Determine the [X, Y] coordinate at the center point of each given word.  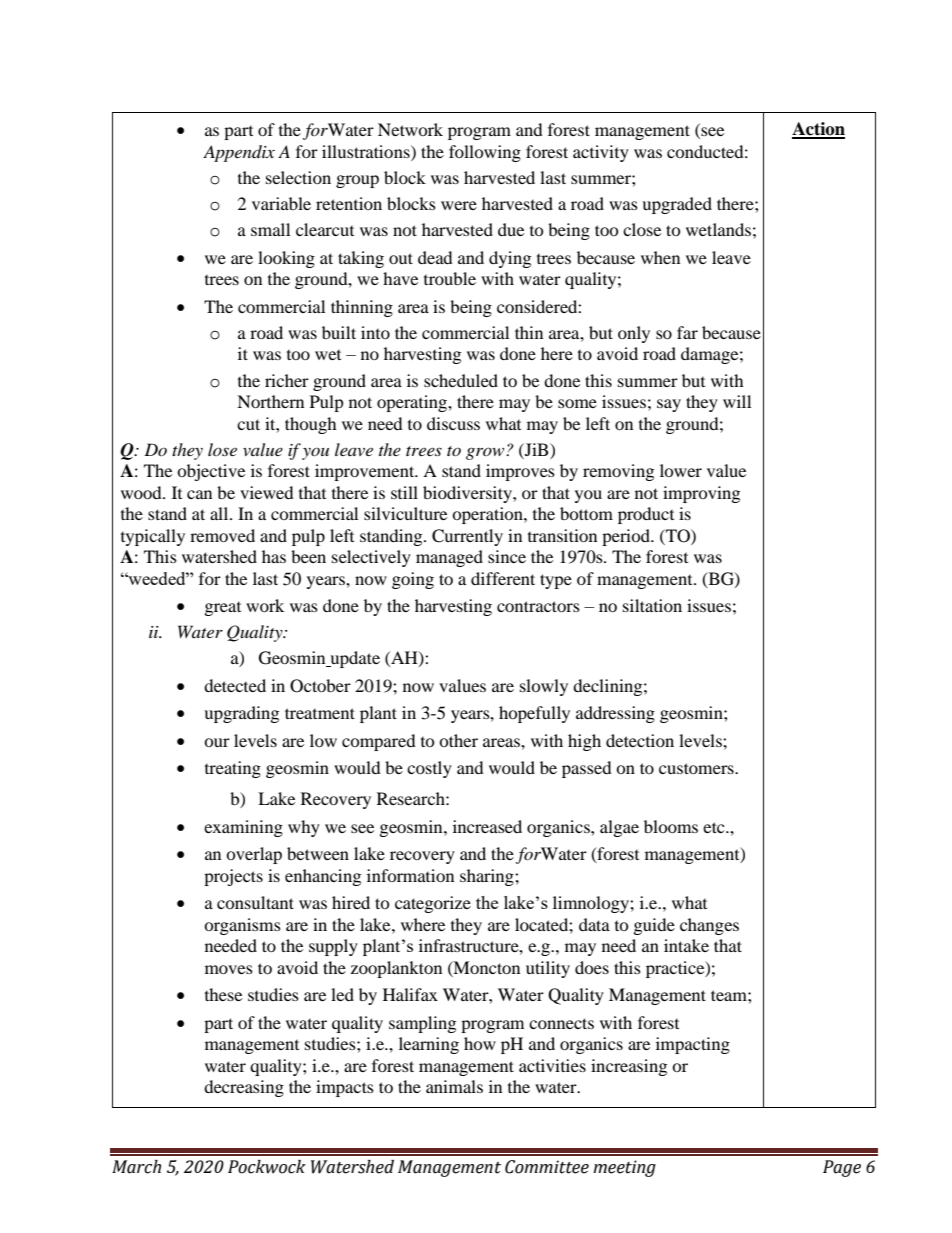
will [737, 401]
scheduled [461, 380]
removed [222, 535]
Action [818, 130]
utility [548, 969]
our [217, 742]
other [458, 740]
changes [709, 926]
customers [697, 768]
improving [701, 494]
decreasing [244, 1088]
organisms [242, 926]
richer [287, 380]
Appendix [239, 153]
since [507, 556]
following [485, 153]
